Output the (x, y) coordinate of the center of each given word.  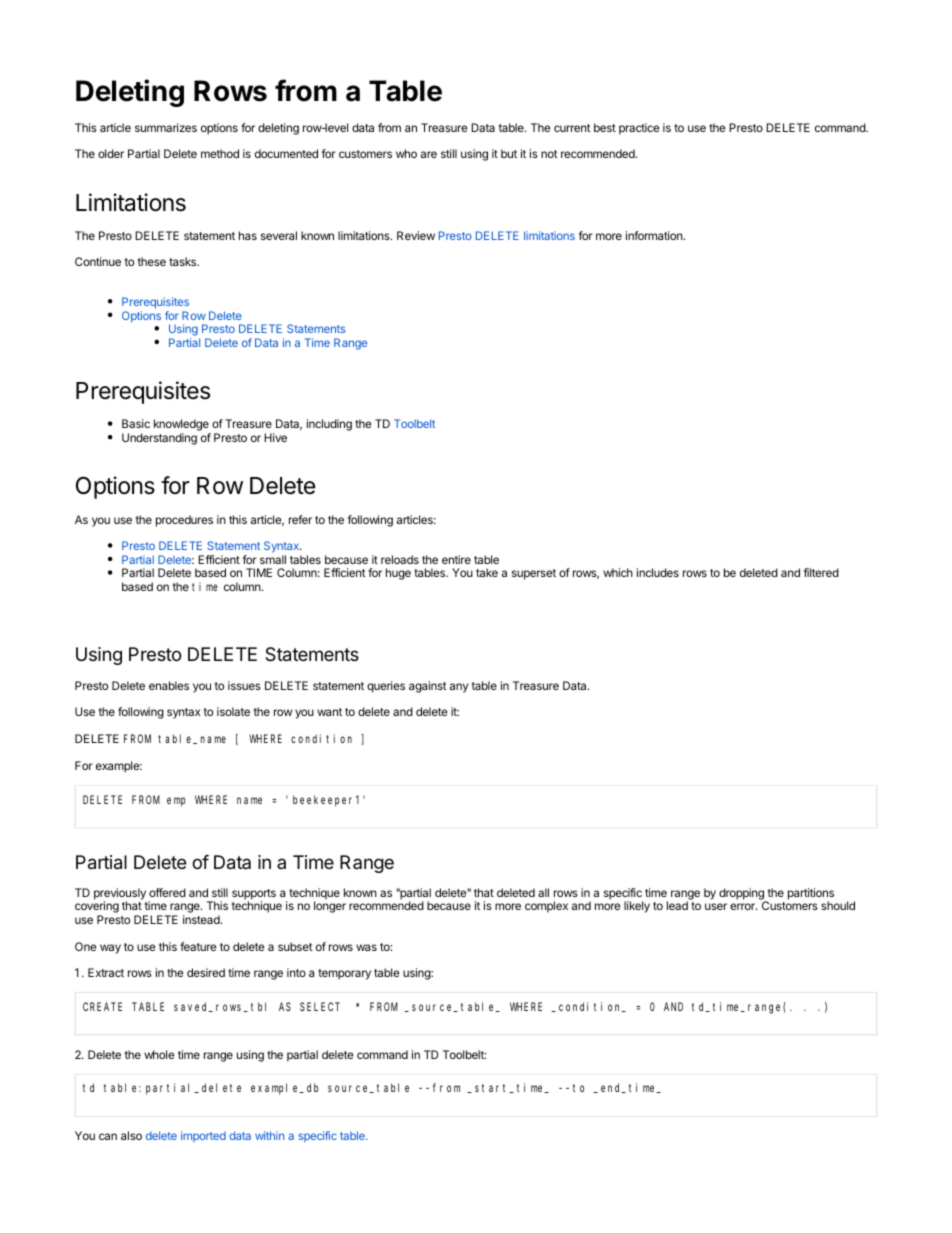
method (220, 153)
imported (203, 1136)
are (429, 154)
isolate (233, 711)
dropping (742, 895)
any (459, 688)
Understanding (159, 439)
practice (639, 129)
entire (456, 559)
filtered (821, 572)
